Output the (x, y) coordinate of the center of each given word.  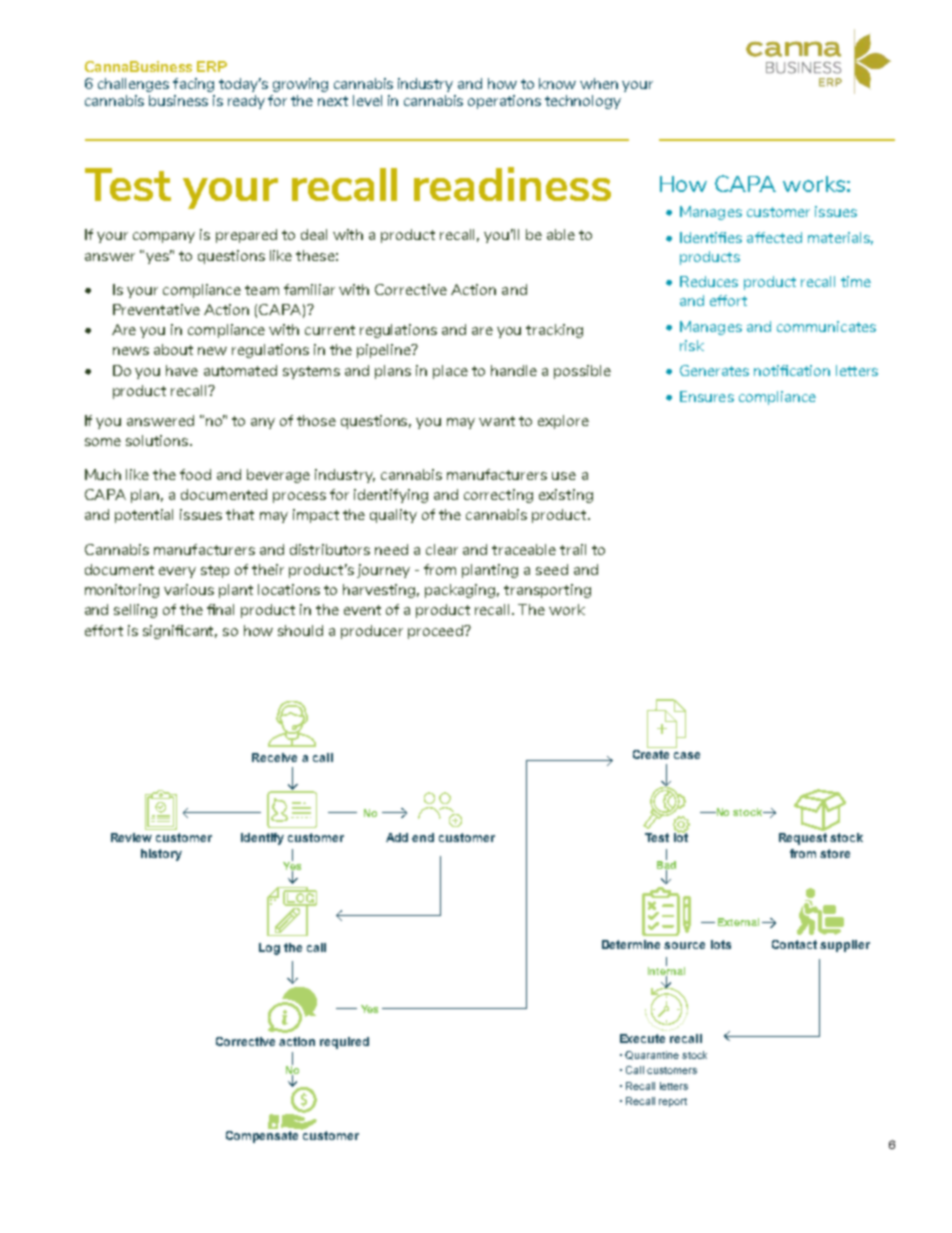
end (423, 837)
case (687, 755)
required (344, 1043)
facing (193, 85)
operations (504, 102)
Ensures (707, 396)
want (497, 421)
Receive (274, 757)
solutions (158, 440)
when (599, 83)
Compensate (264, 1135)
